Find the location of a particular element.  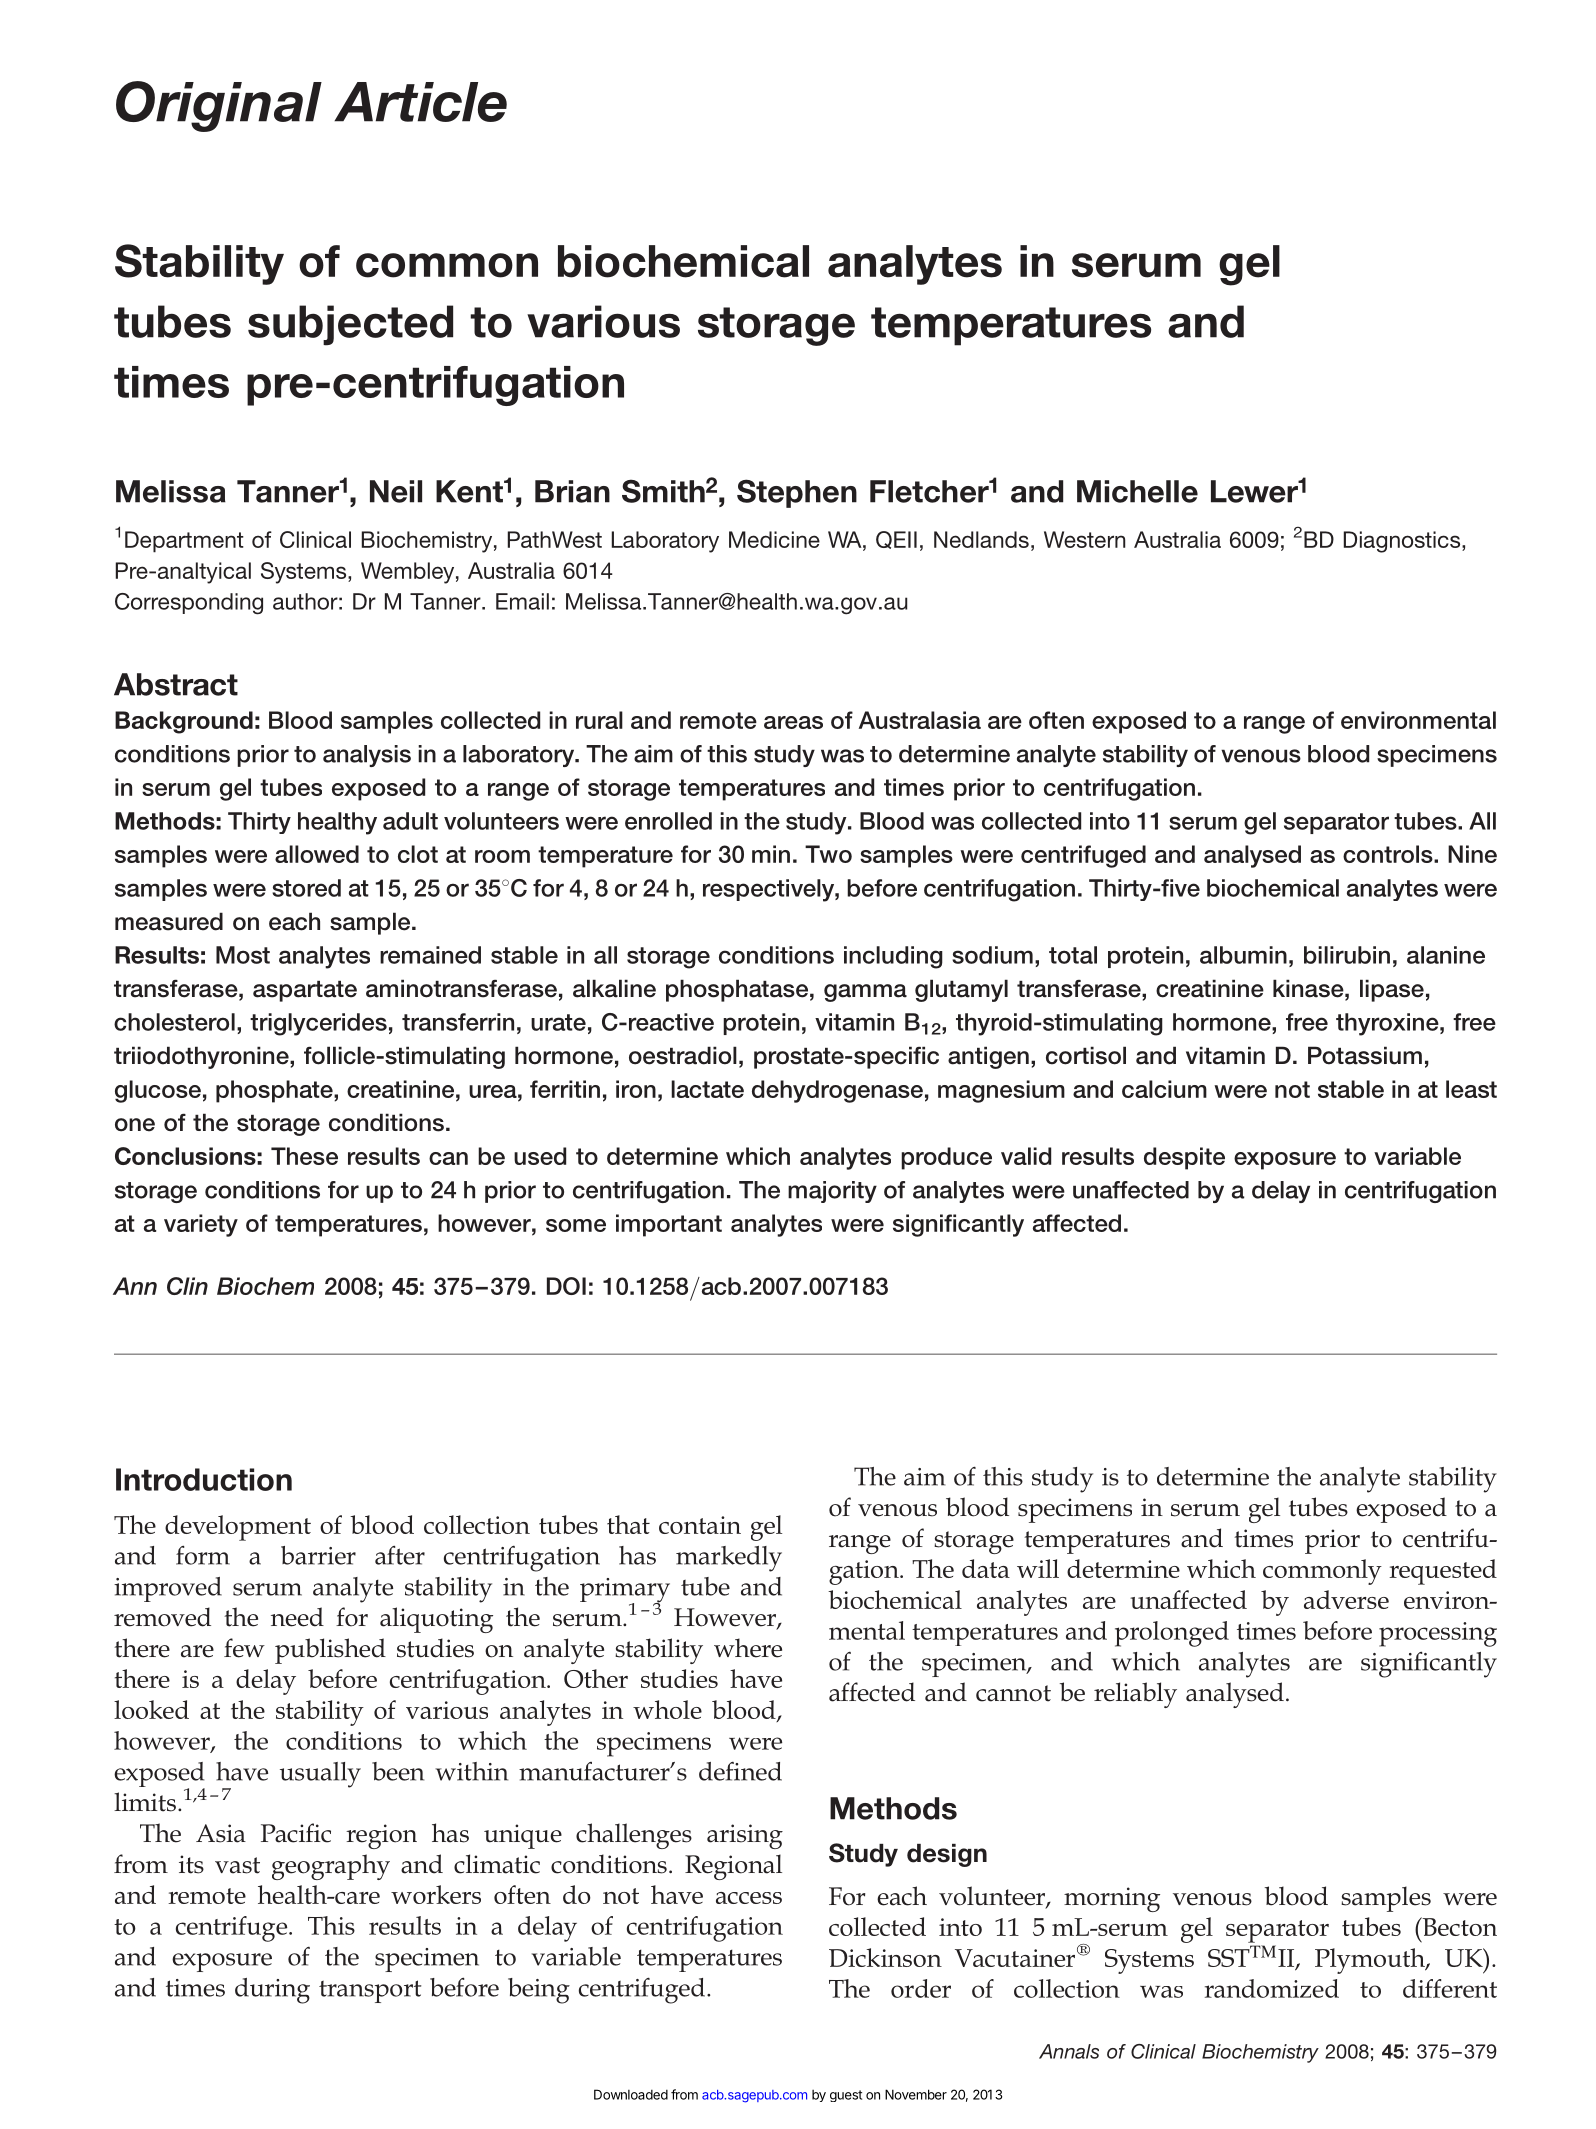

phosphate is located at coordinates (275, 1091).
